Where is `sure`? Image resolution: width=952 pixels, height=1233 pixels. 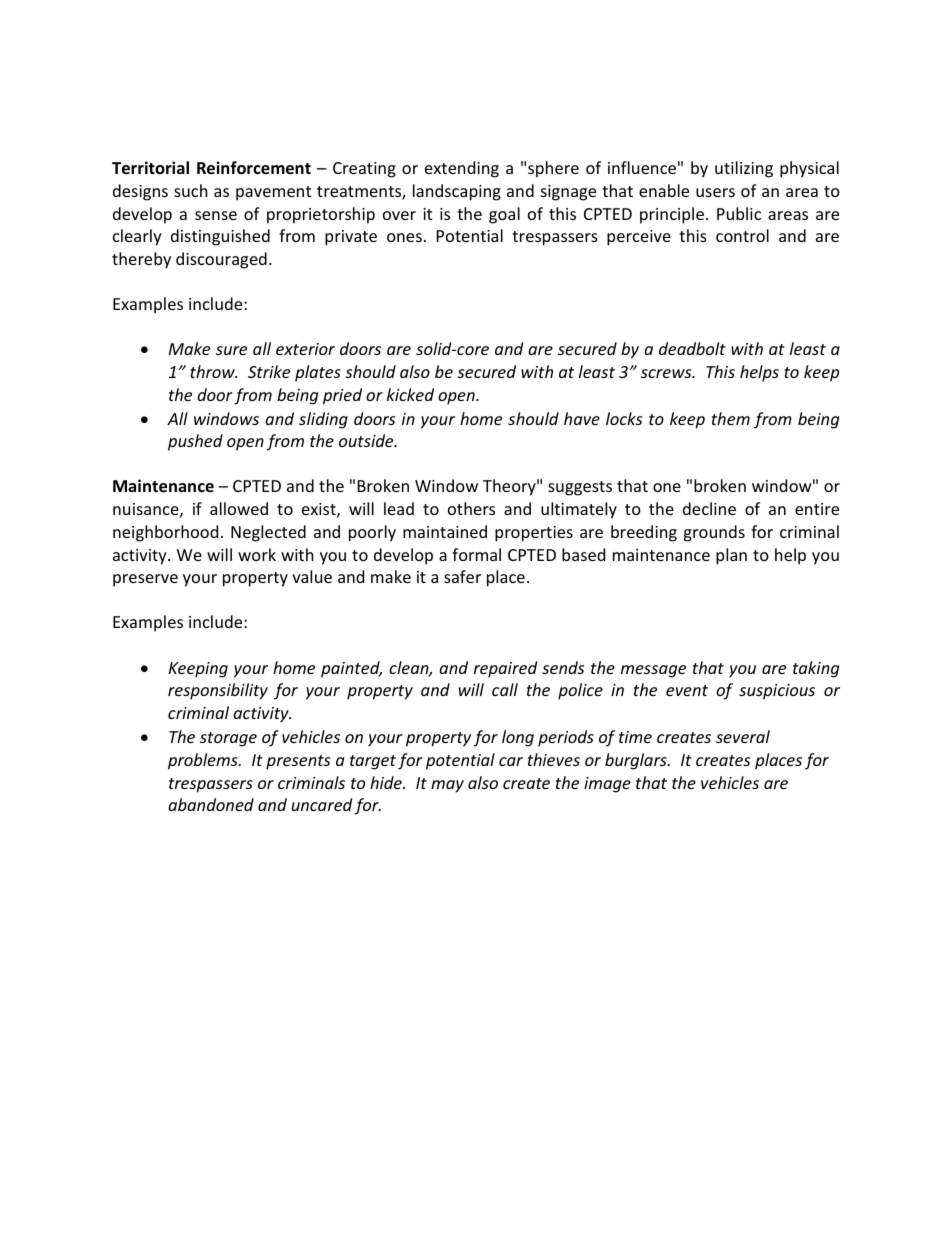 sure is located at coordinates (231, 350).
